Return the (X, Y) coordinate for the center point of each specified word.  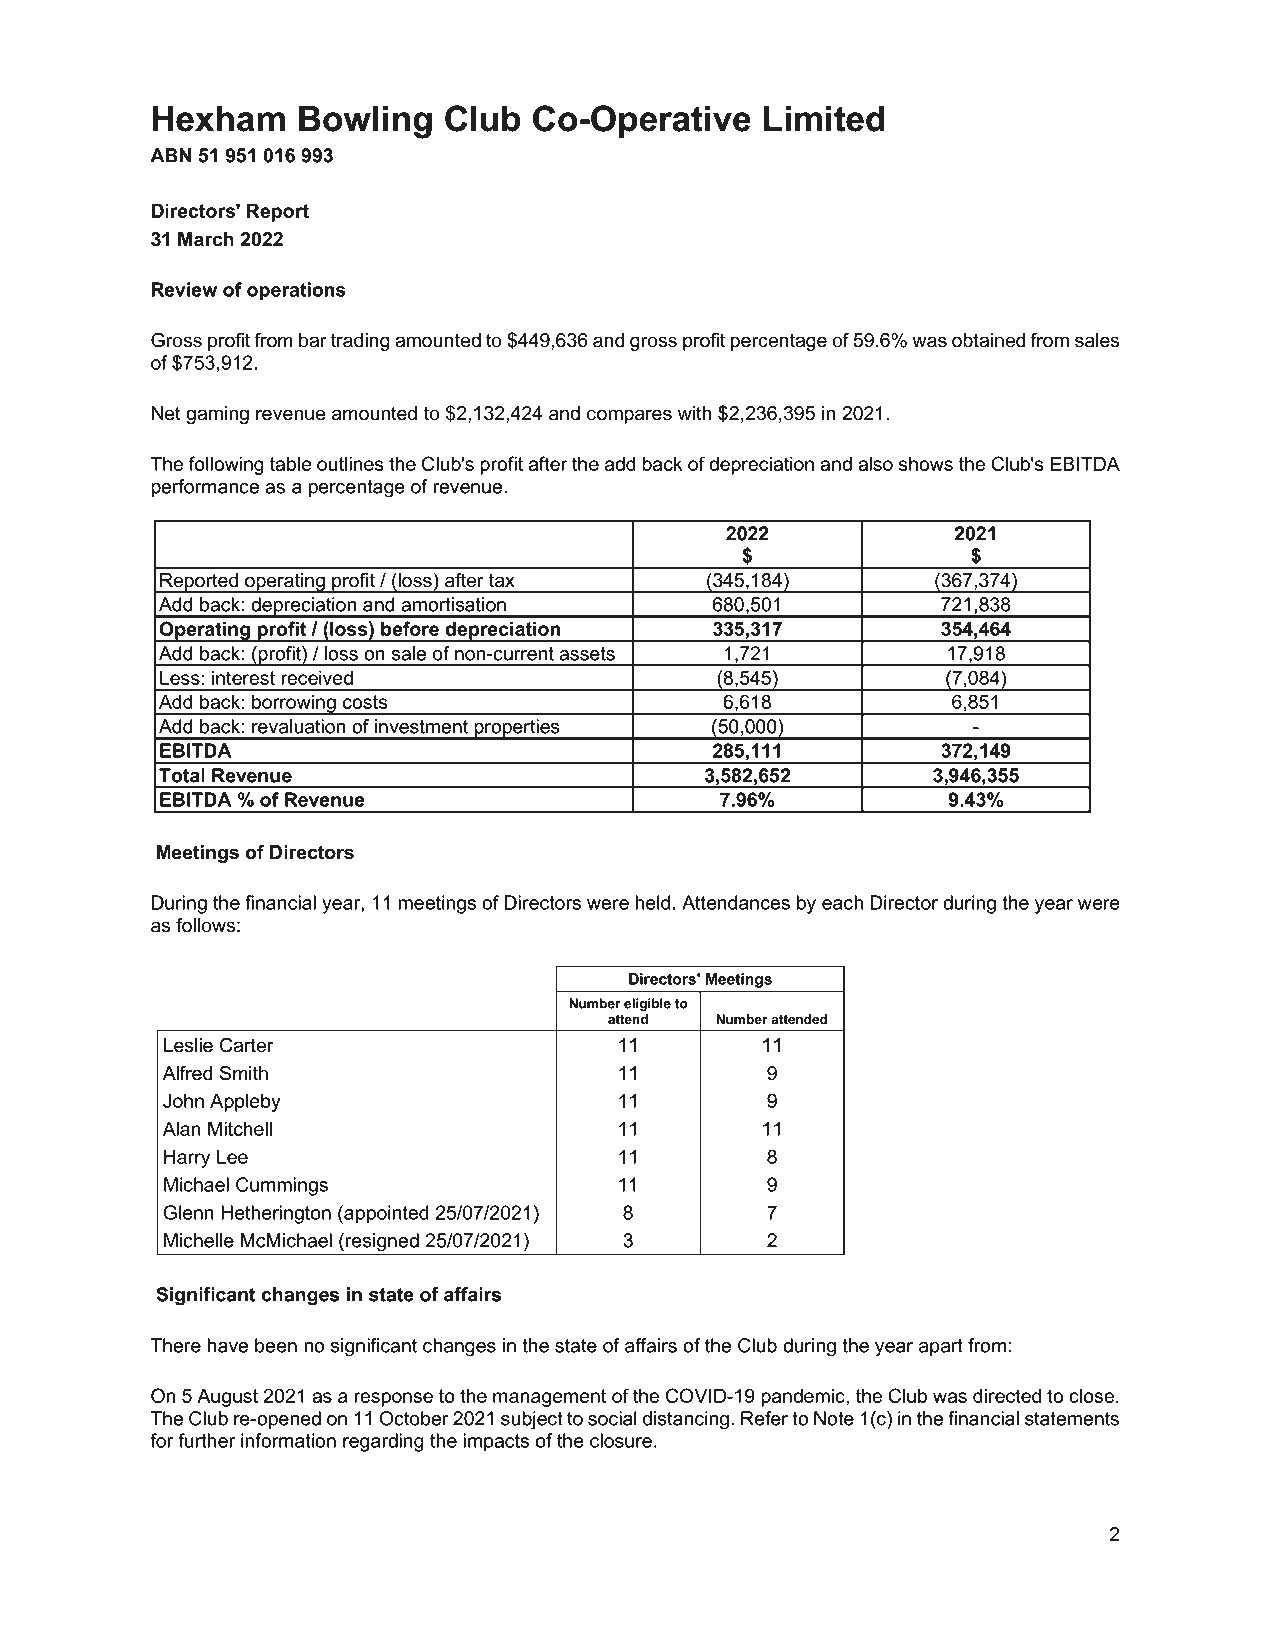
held (652, 902)
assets (587, 654)
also (875, 463)
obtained (989, 340)
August (227, 1397)
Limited (824, 118)
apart (941, 1347)
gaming (217, 415)
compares (629, 416)
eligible (647, 1004)
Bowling (365, 122)
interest (243, 677)
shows (926, 463)
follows (205, 925)
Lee (232, 1156)
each (842, 902)
